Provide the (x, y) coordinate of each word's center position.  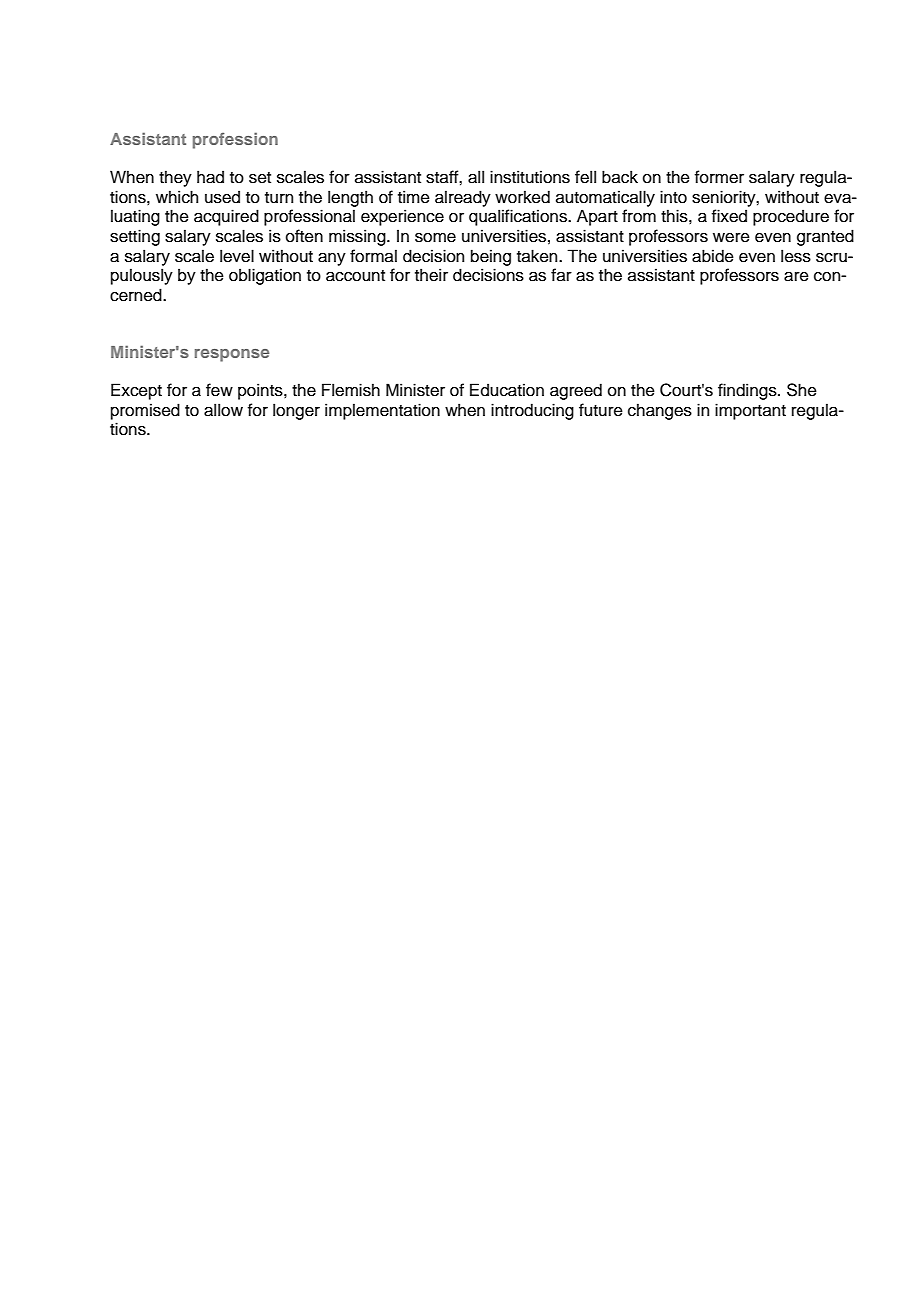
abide (713, 256)
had (210, 177)
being (491, 257)
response (232, 355)
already (463, 198)
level (237, 256)
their (431, 275)
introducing (532, 411)
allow (223, 410)
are (796, 277)
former (719, 177)
